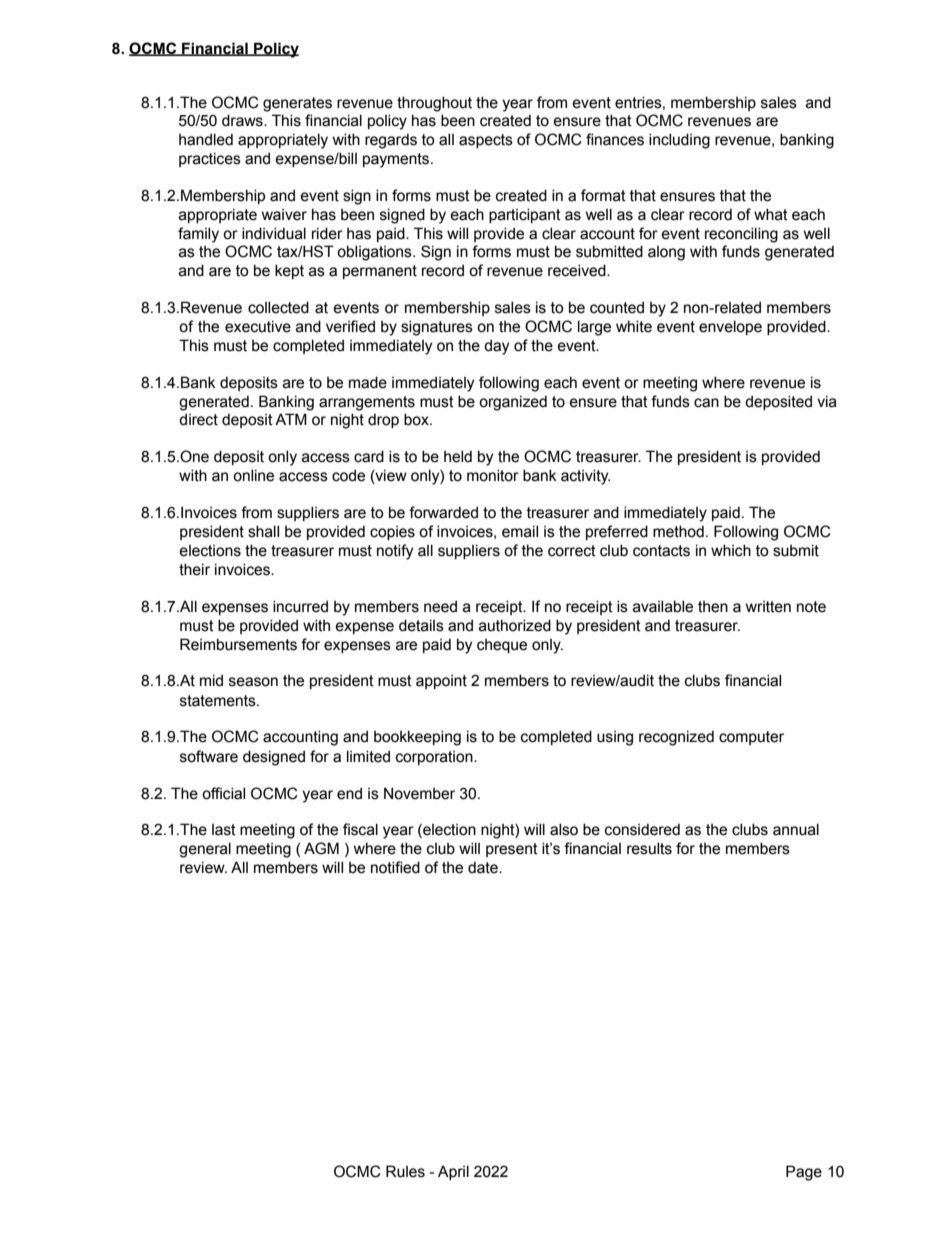  I want to click on including, so click(679, 141).
